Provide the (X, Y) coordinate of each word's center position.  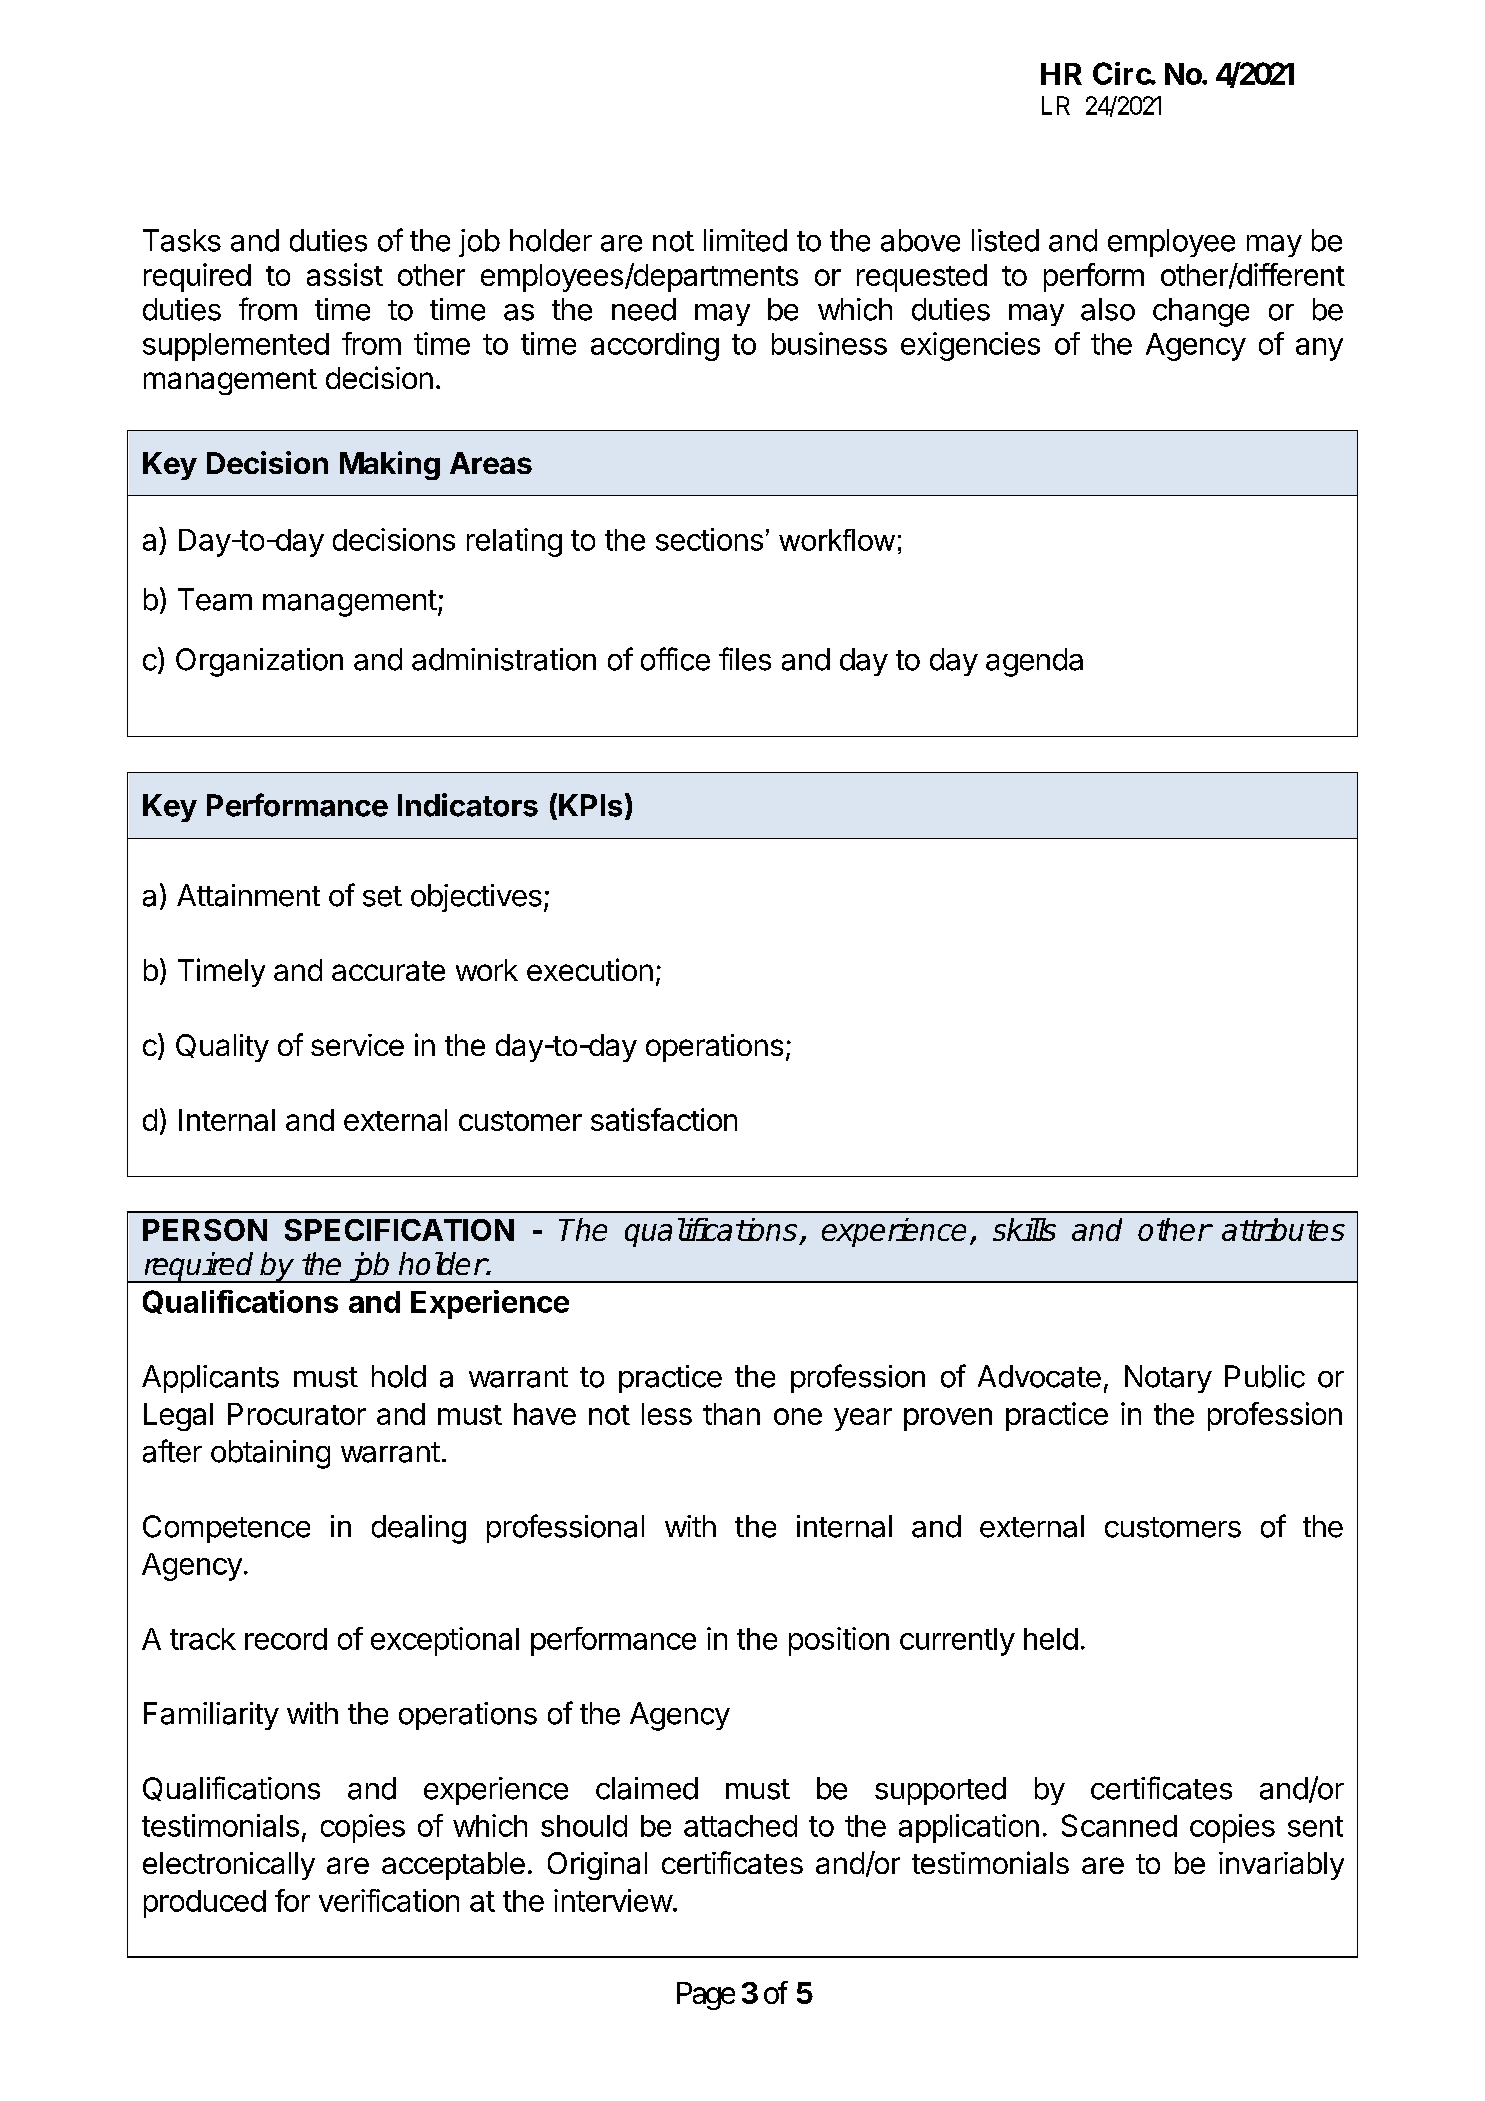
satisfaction (664, 1119)
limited (745, 240)
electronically (229, 1866)
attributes (1283, 1229)
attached (740, 1826)
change (1201, 312)
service (357, 1045)
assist (345, 274)
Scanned (1119, 1825)
